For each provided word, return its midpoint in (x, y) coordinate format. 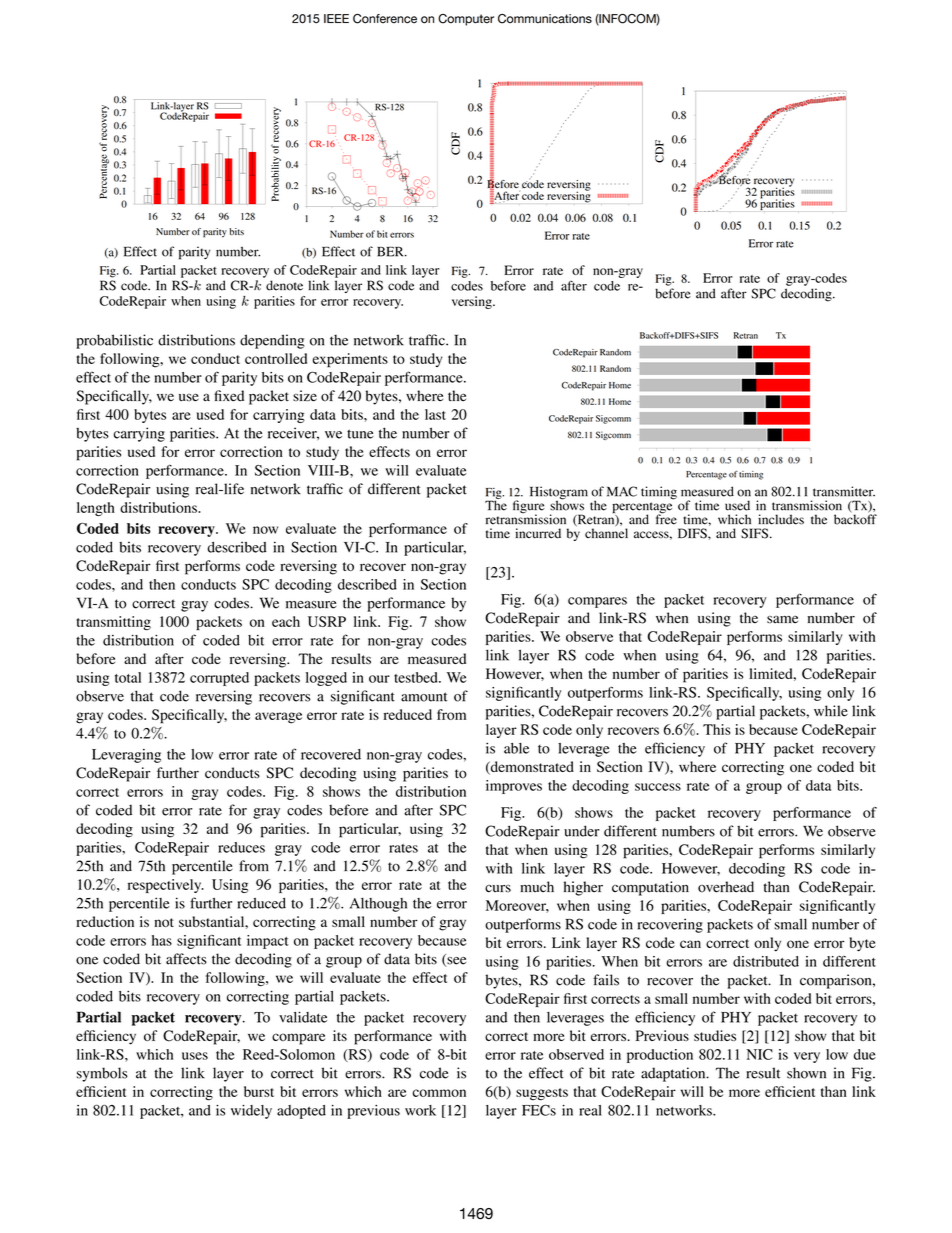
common (439, 1093)
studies (715, 1035)
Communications (545, 19)
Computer (466, 20)
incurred (538, 533)
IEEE (336, 18)
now (265, 530)
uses (195, 1056)
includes (781, 519)
